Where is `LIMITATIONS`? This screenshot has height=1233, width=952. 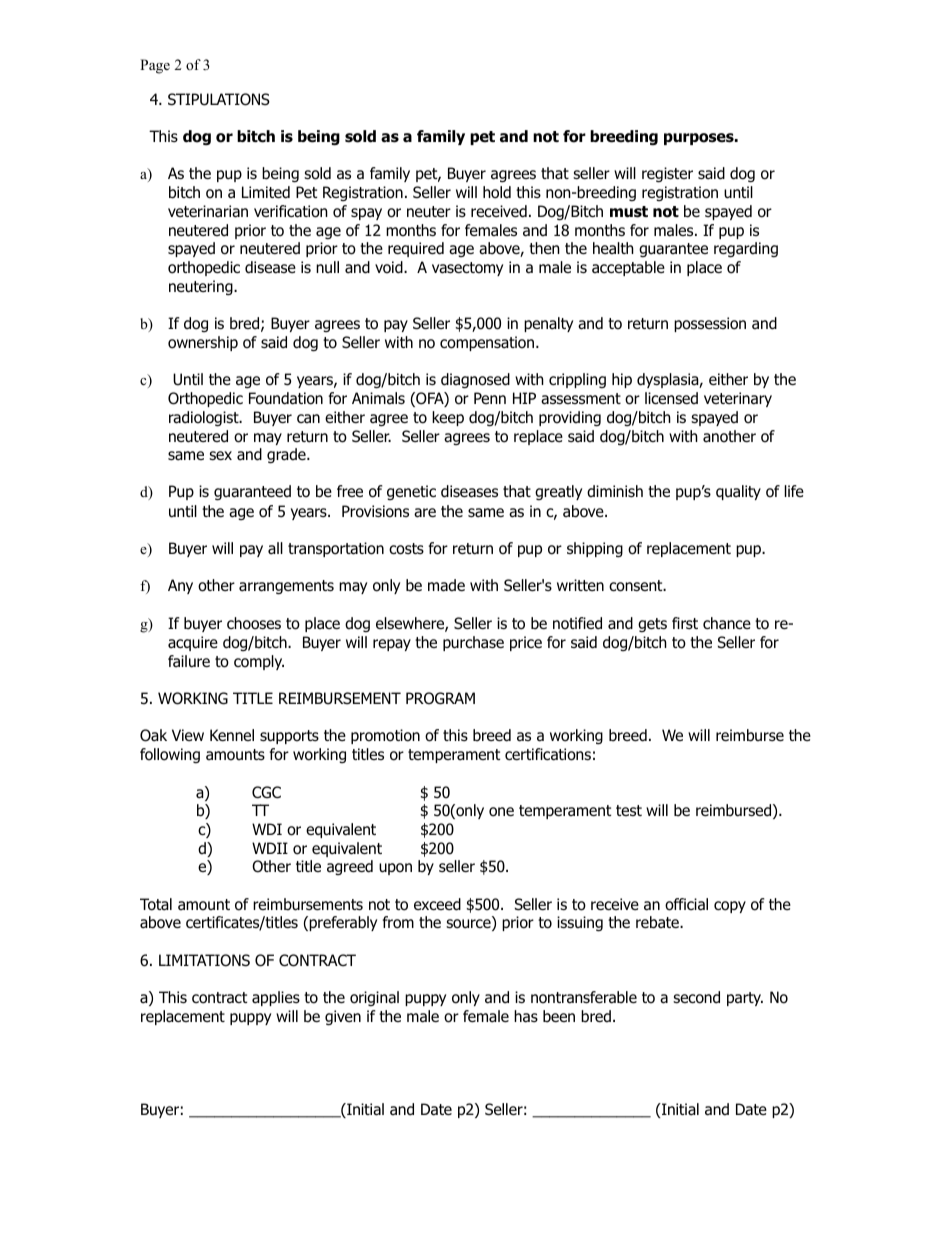 LIMITATIONS is located at coordinates (204, 960).
